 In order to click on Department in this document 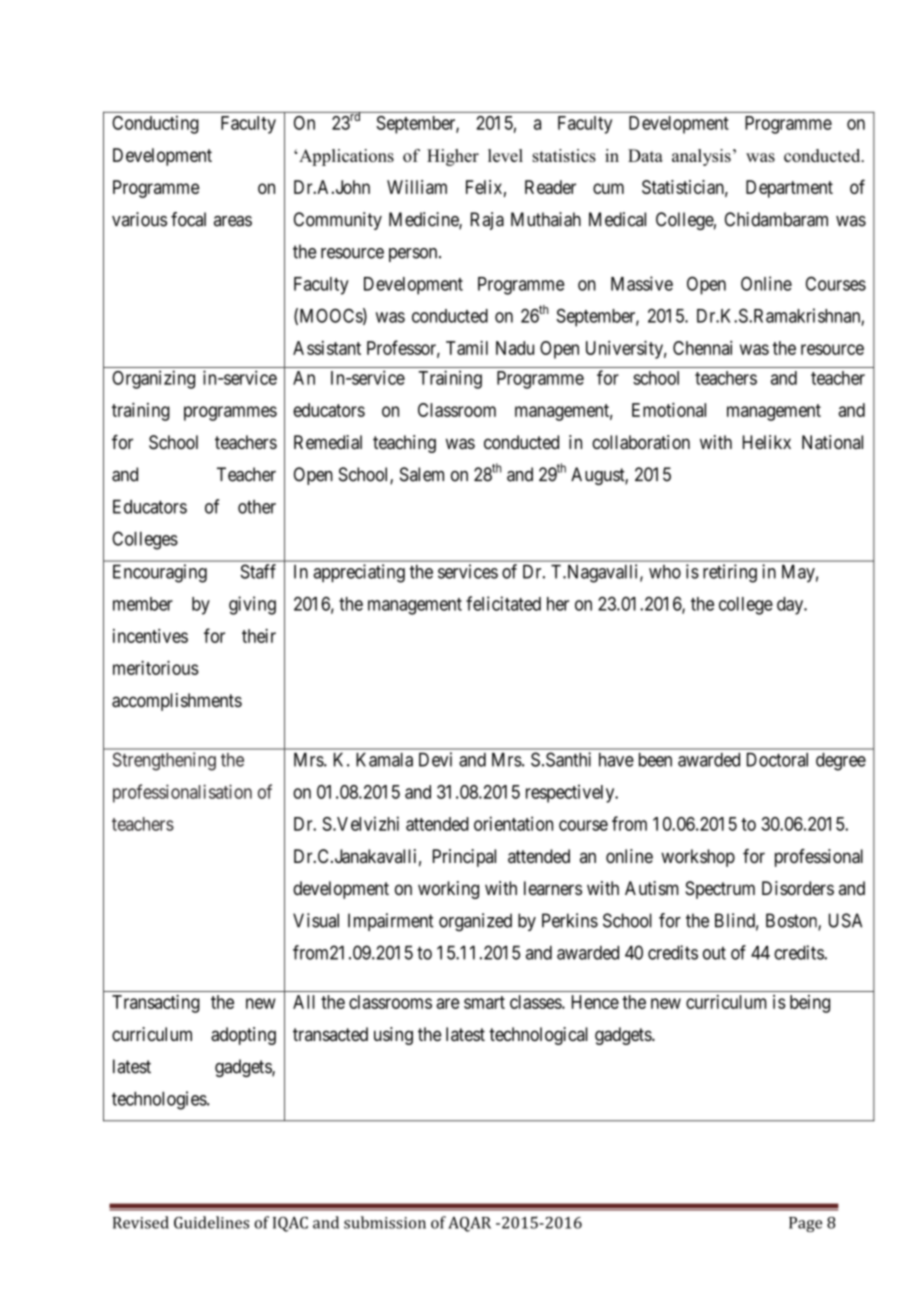, I will do `click(789, 189)`.
